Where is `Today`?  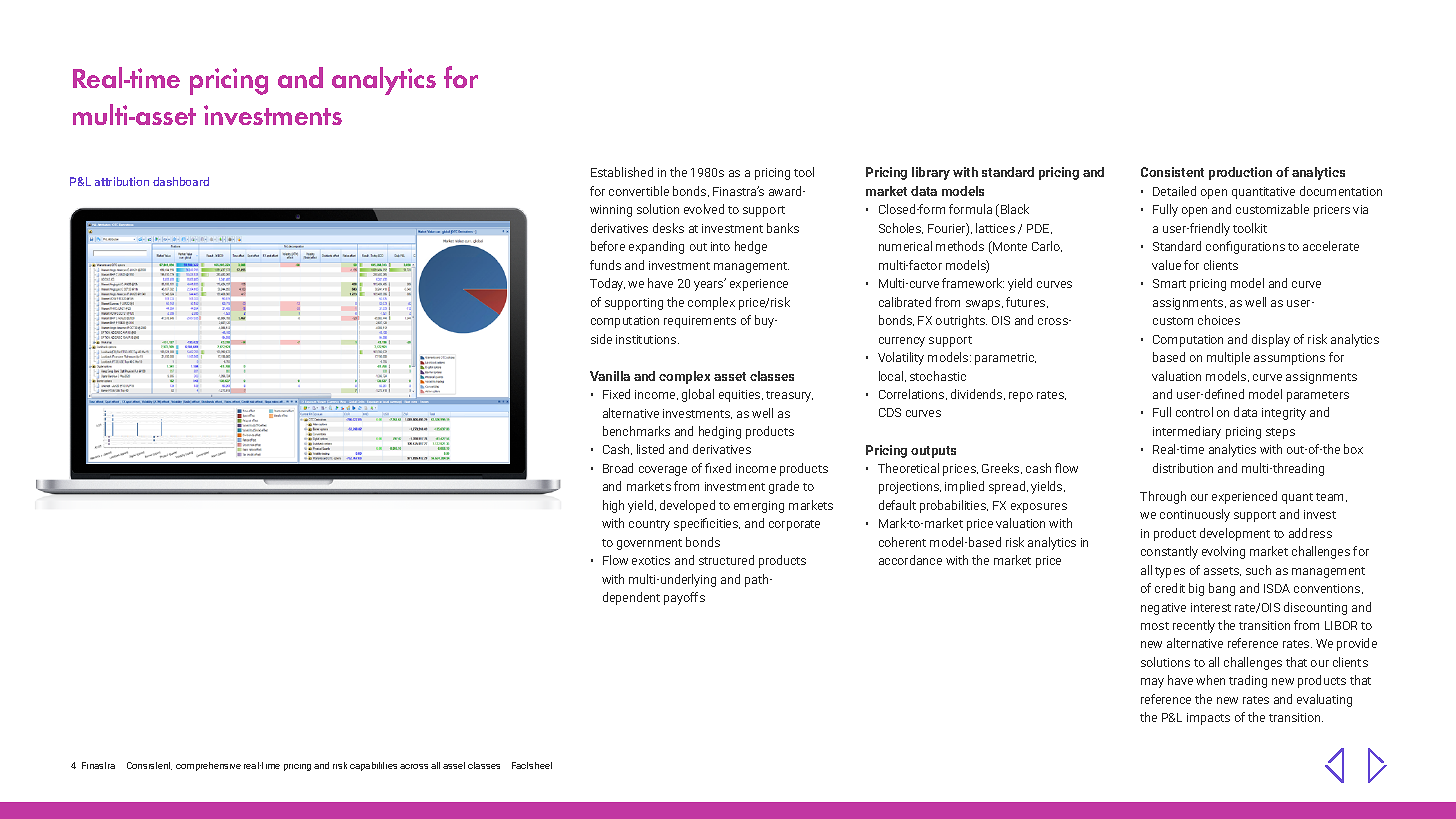 Today is located at coordinates (607, 284).
